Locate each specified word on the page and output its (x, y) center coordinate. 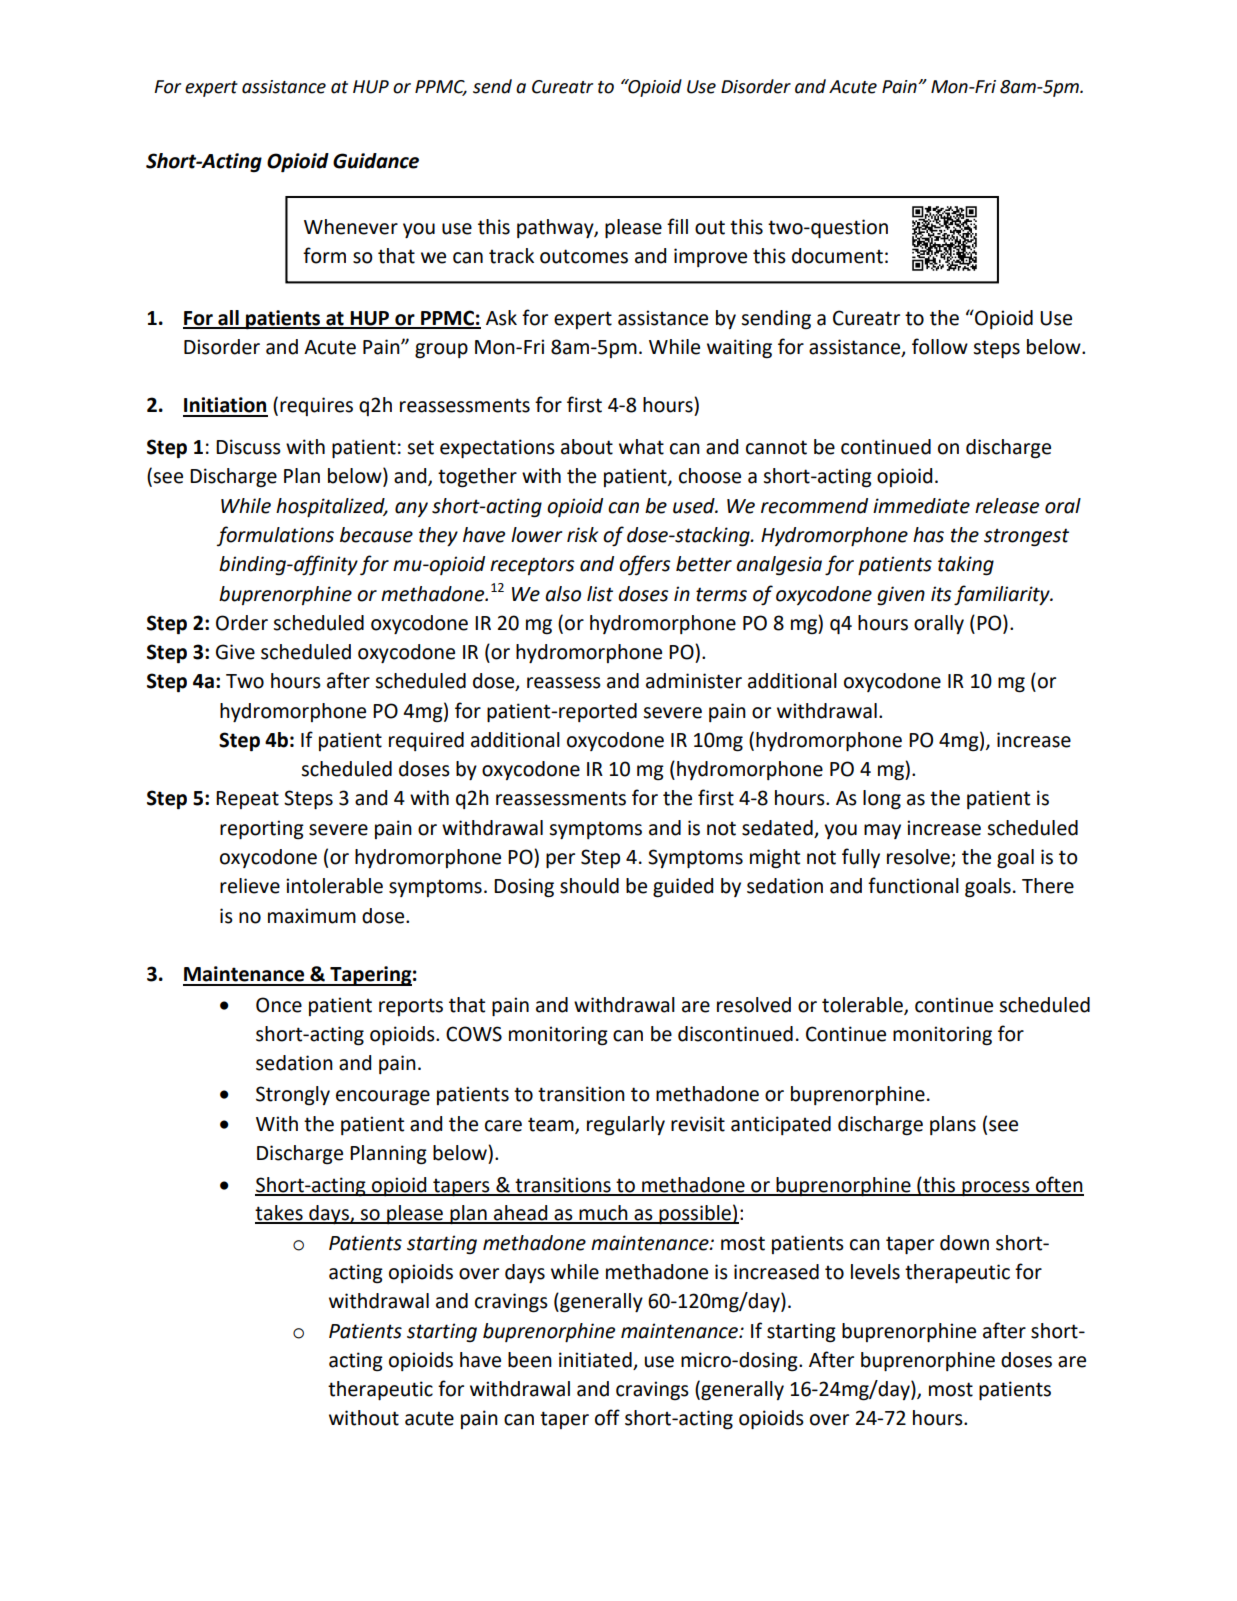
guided (683, 888)
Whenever (351, 227)
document (837, 256)
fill (677, 226)
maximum (312, 916)
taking (966, 566)
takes (280, 1214)
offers (645, 565)
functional (913, 885)
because (376, 535)
